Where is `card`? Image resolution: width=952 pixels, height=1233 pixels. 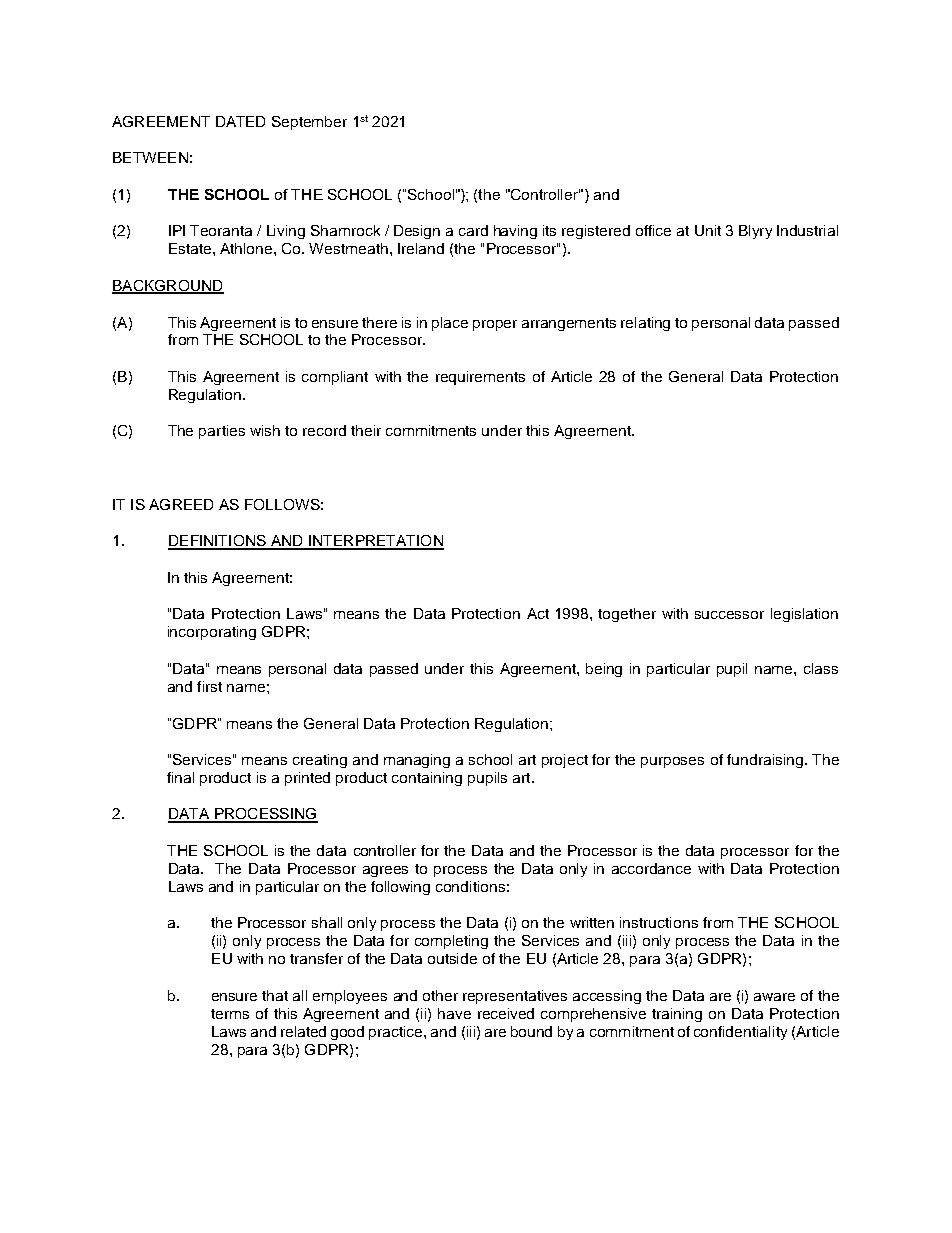
card is located at coordinates (473, 230).
